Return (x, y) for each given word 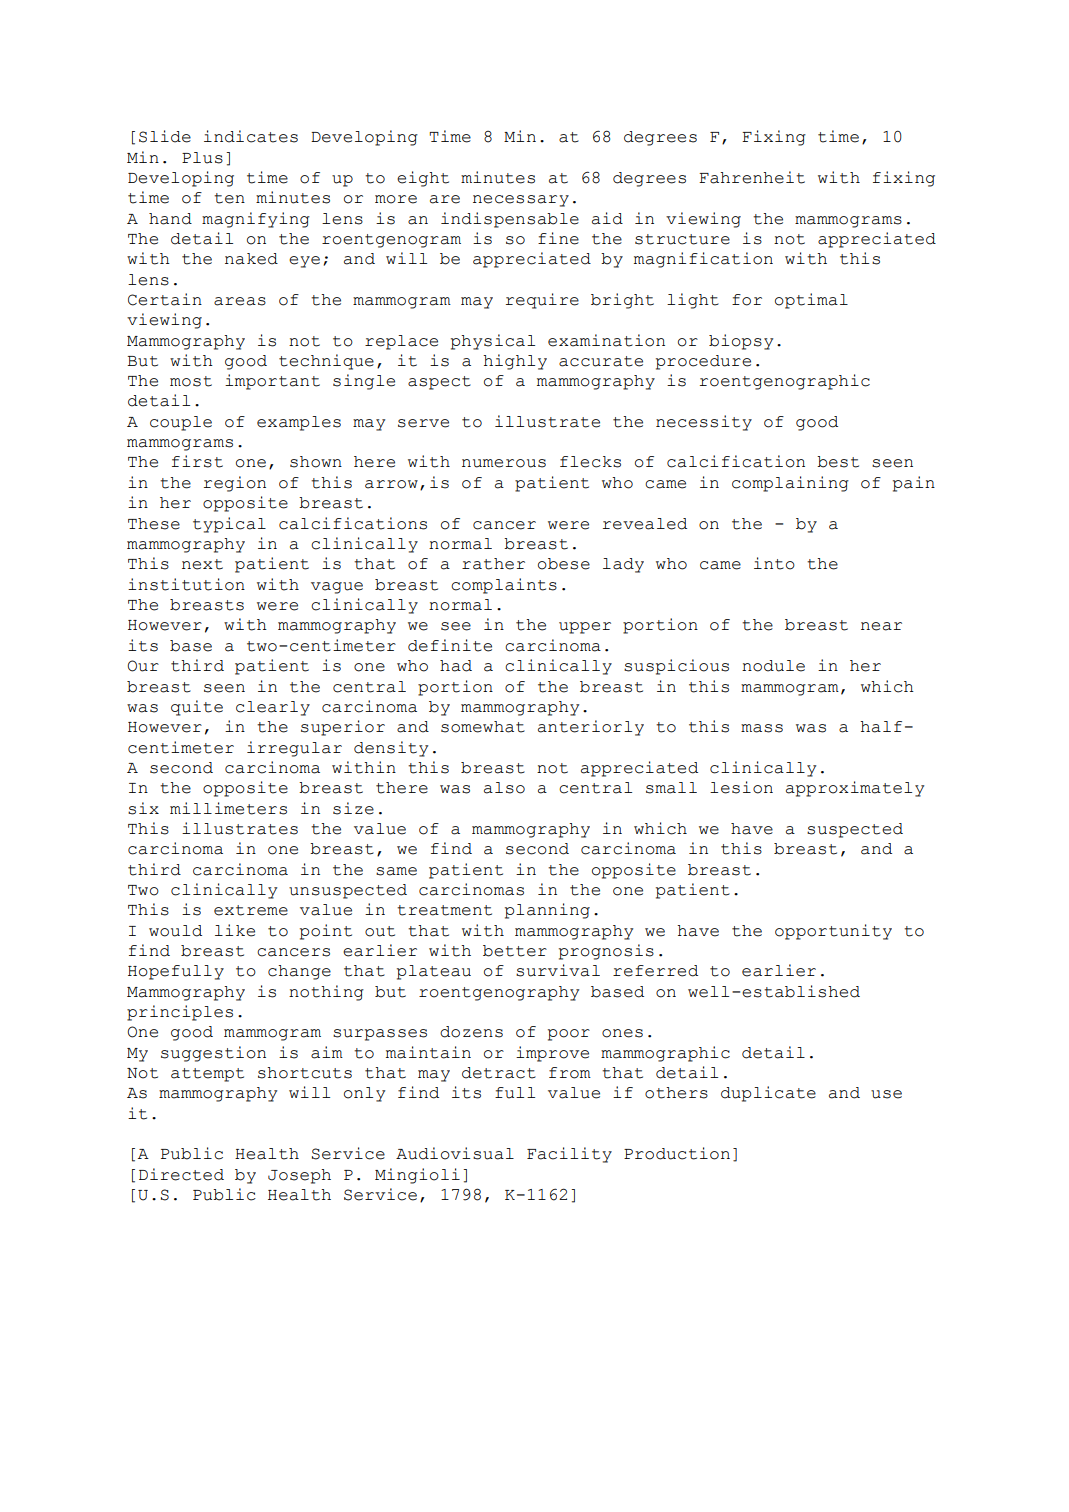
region (235, 484)
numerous (504, 463)
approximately (855, 789)
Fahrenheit (752, 177)
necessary (521, 201)
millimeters (228, 808)
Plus (202, 158)
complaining (790, 484)
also (504, 788)
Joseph (299, 1176)
